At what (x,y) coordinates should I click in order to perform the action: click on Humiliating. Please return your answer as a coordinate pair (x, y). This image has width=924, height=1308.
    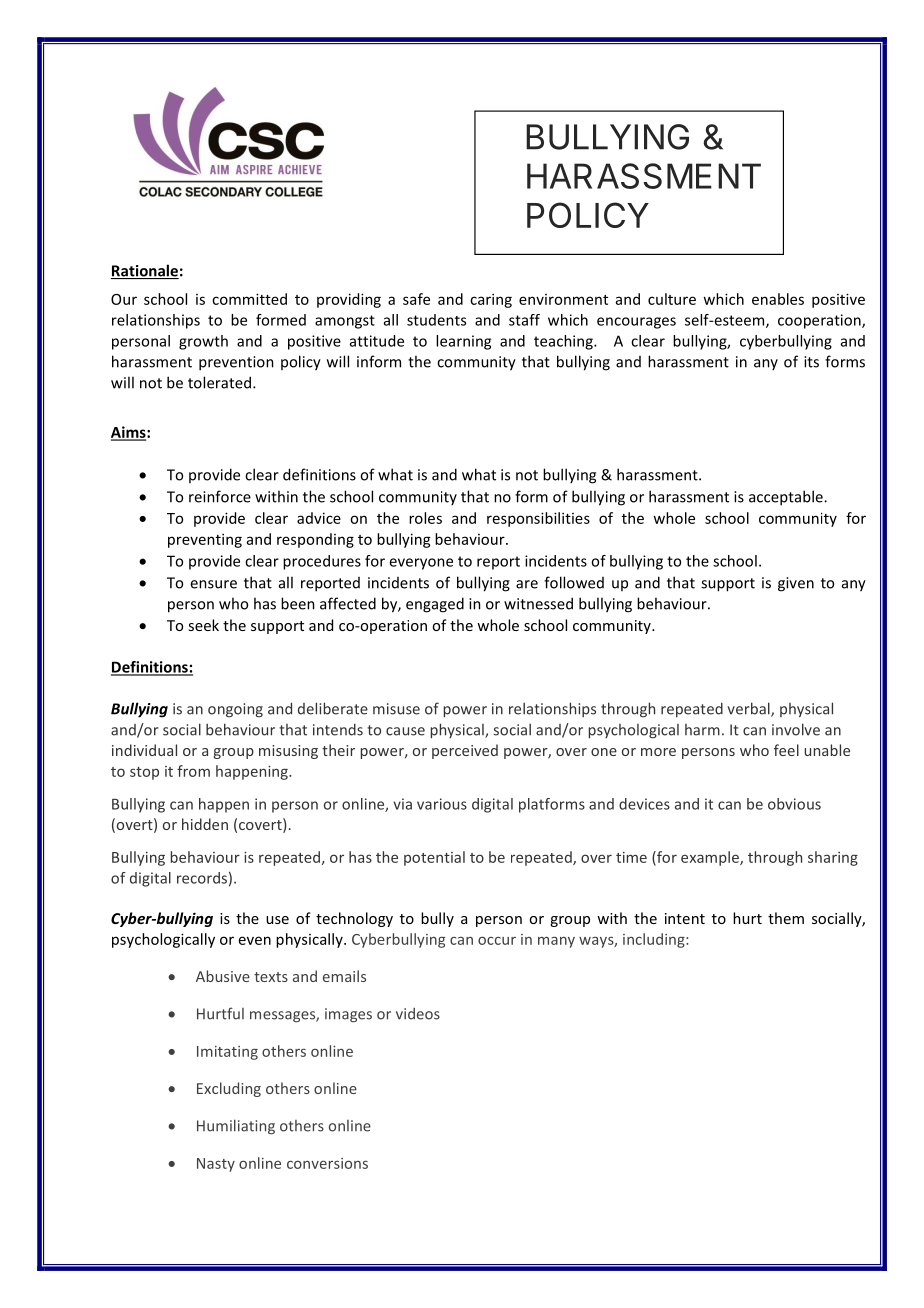
    Looking at the image, I should click on (236, 1126).
